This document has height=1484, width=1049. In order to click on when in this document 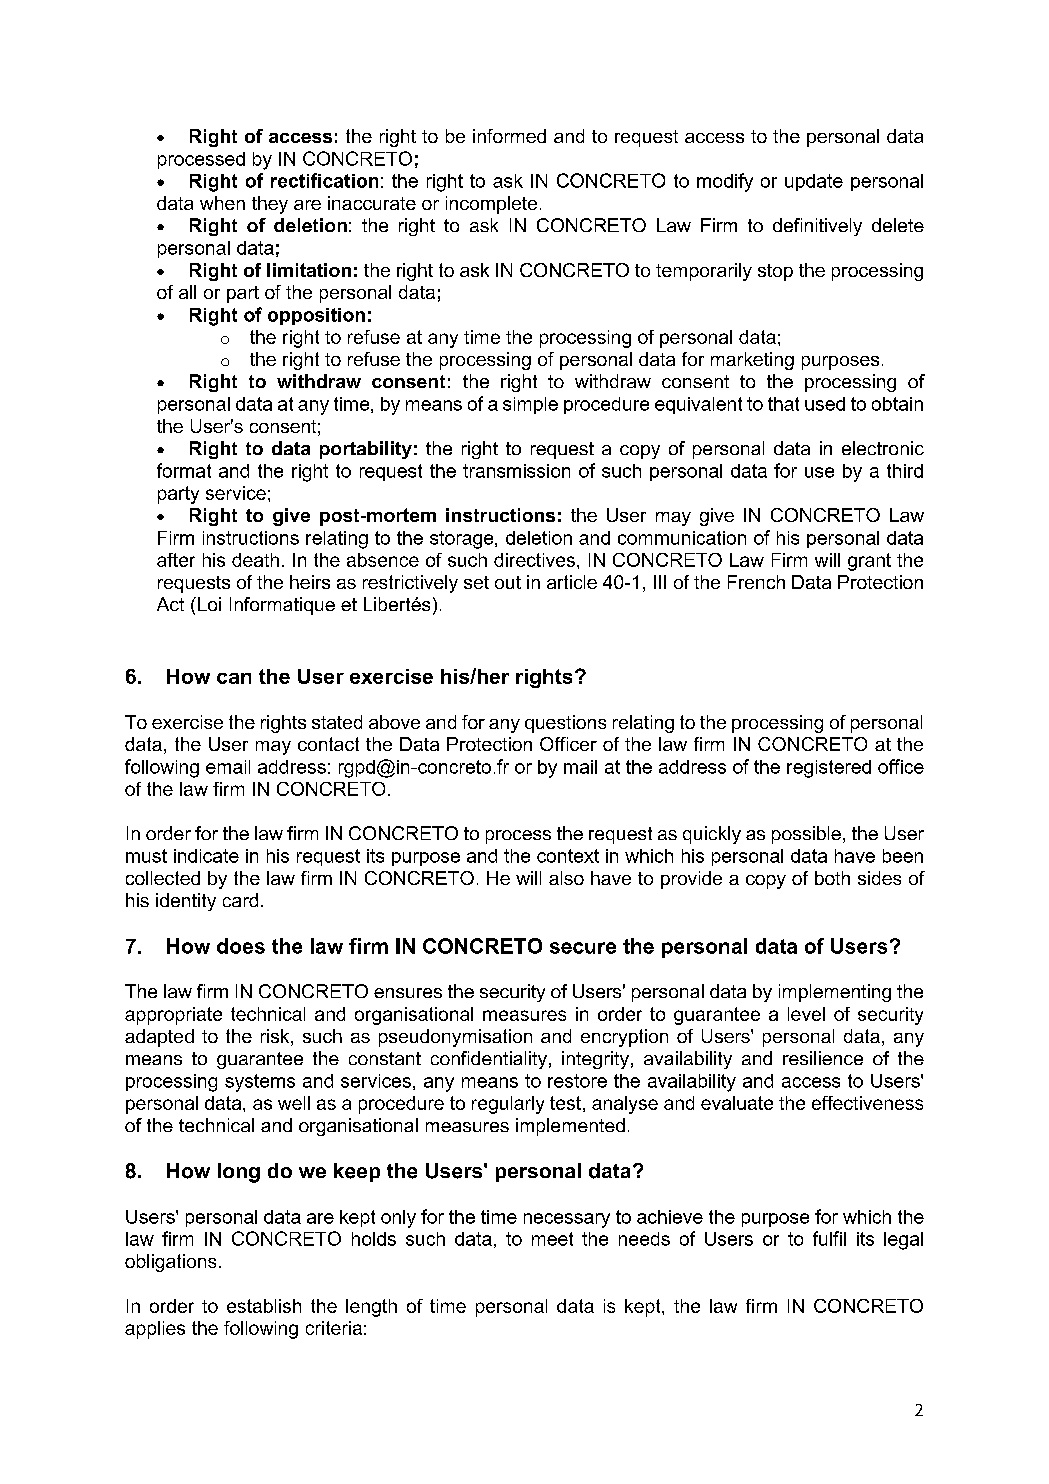, I will do `click(222, 203)`.
